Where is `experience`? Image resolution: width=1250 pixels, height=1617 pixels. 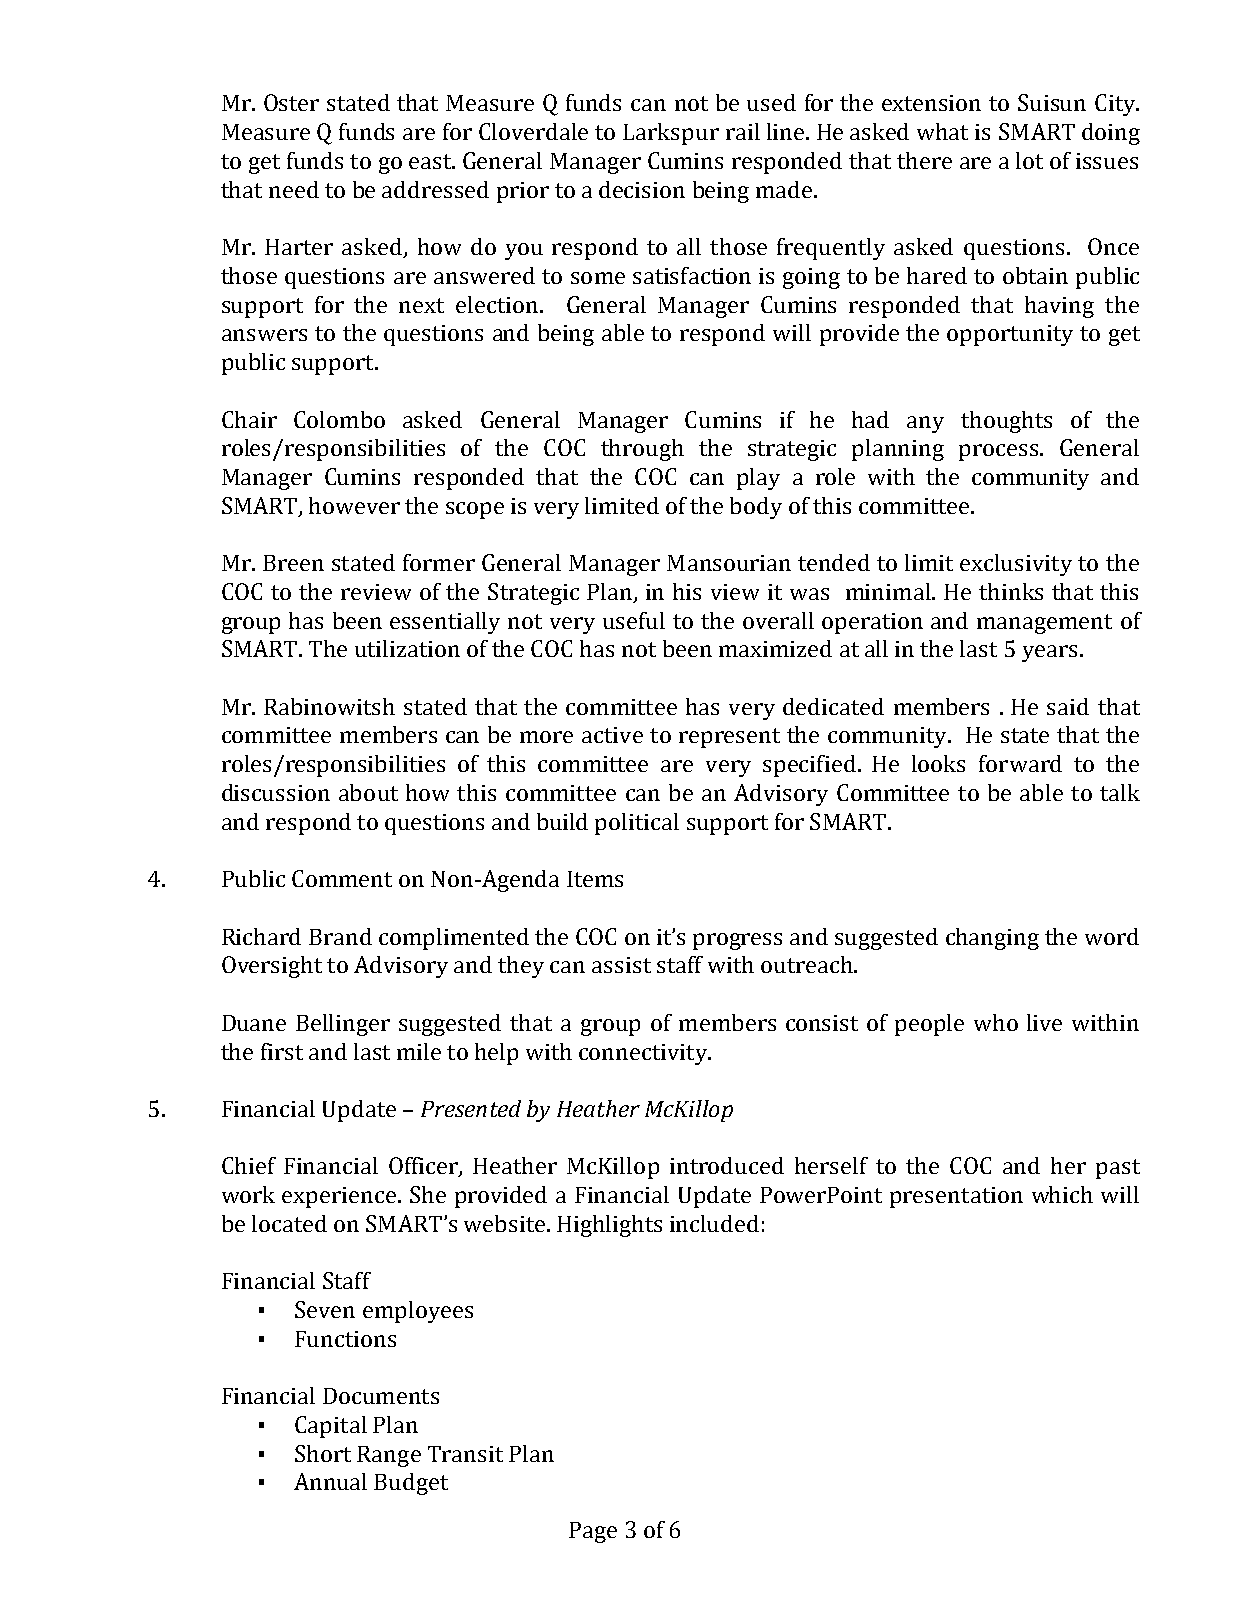
experience is located at coordinates (339, 1197).
